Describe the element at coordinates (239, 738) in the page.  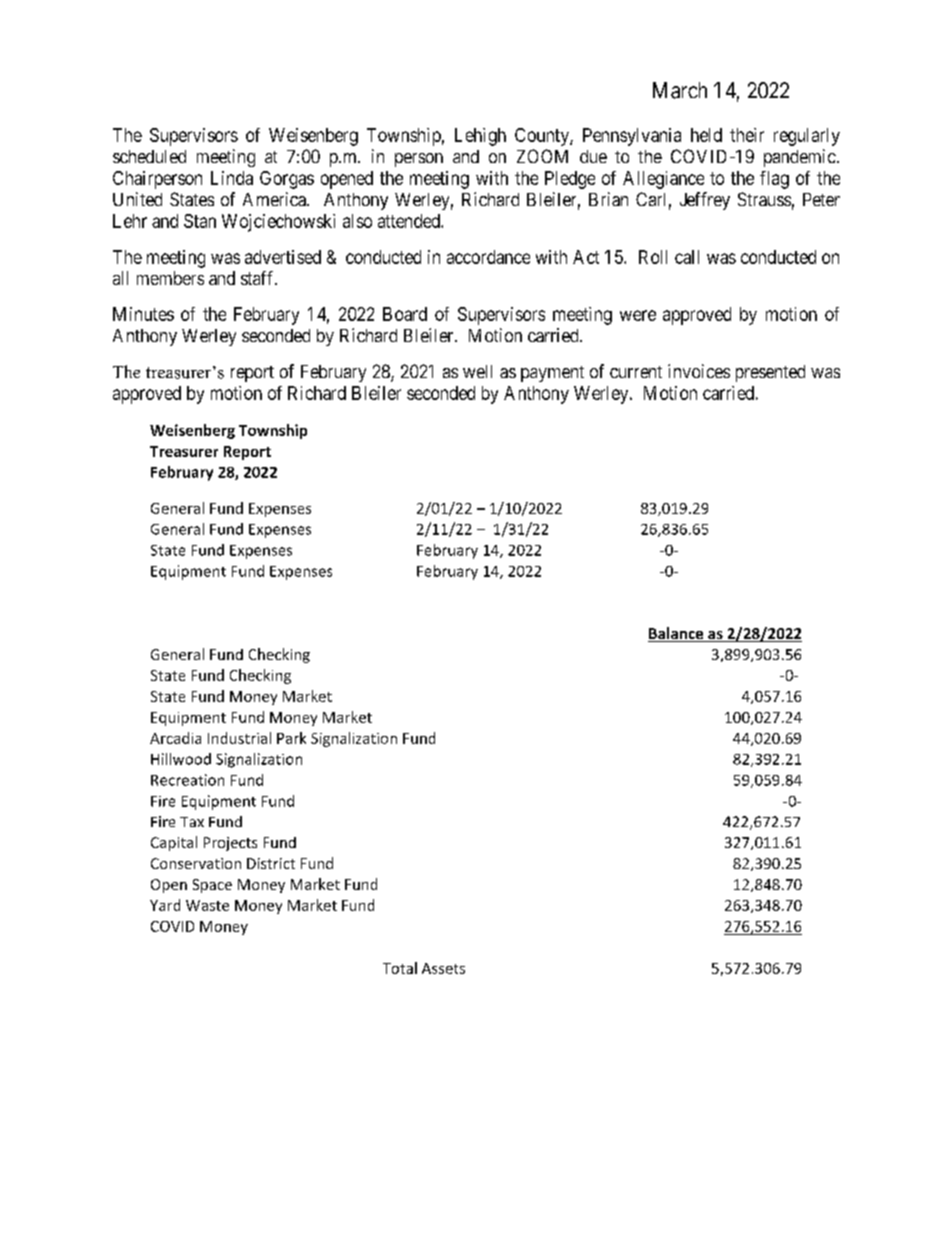
I see `Industrial` at that location.
